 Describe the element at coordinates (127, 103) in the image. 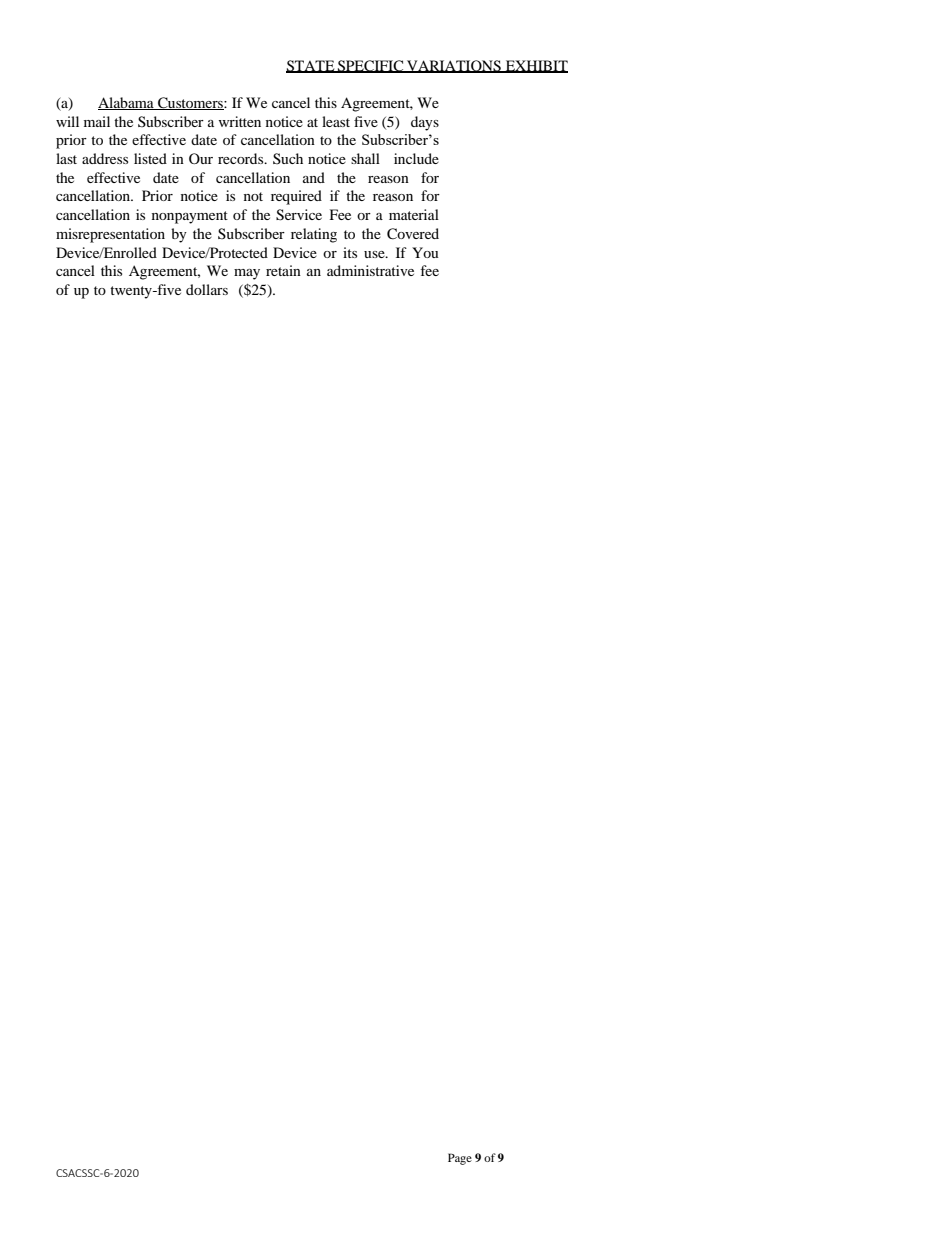

I see `Alabama` at that location.
